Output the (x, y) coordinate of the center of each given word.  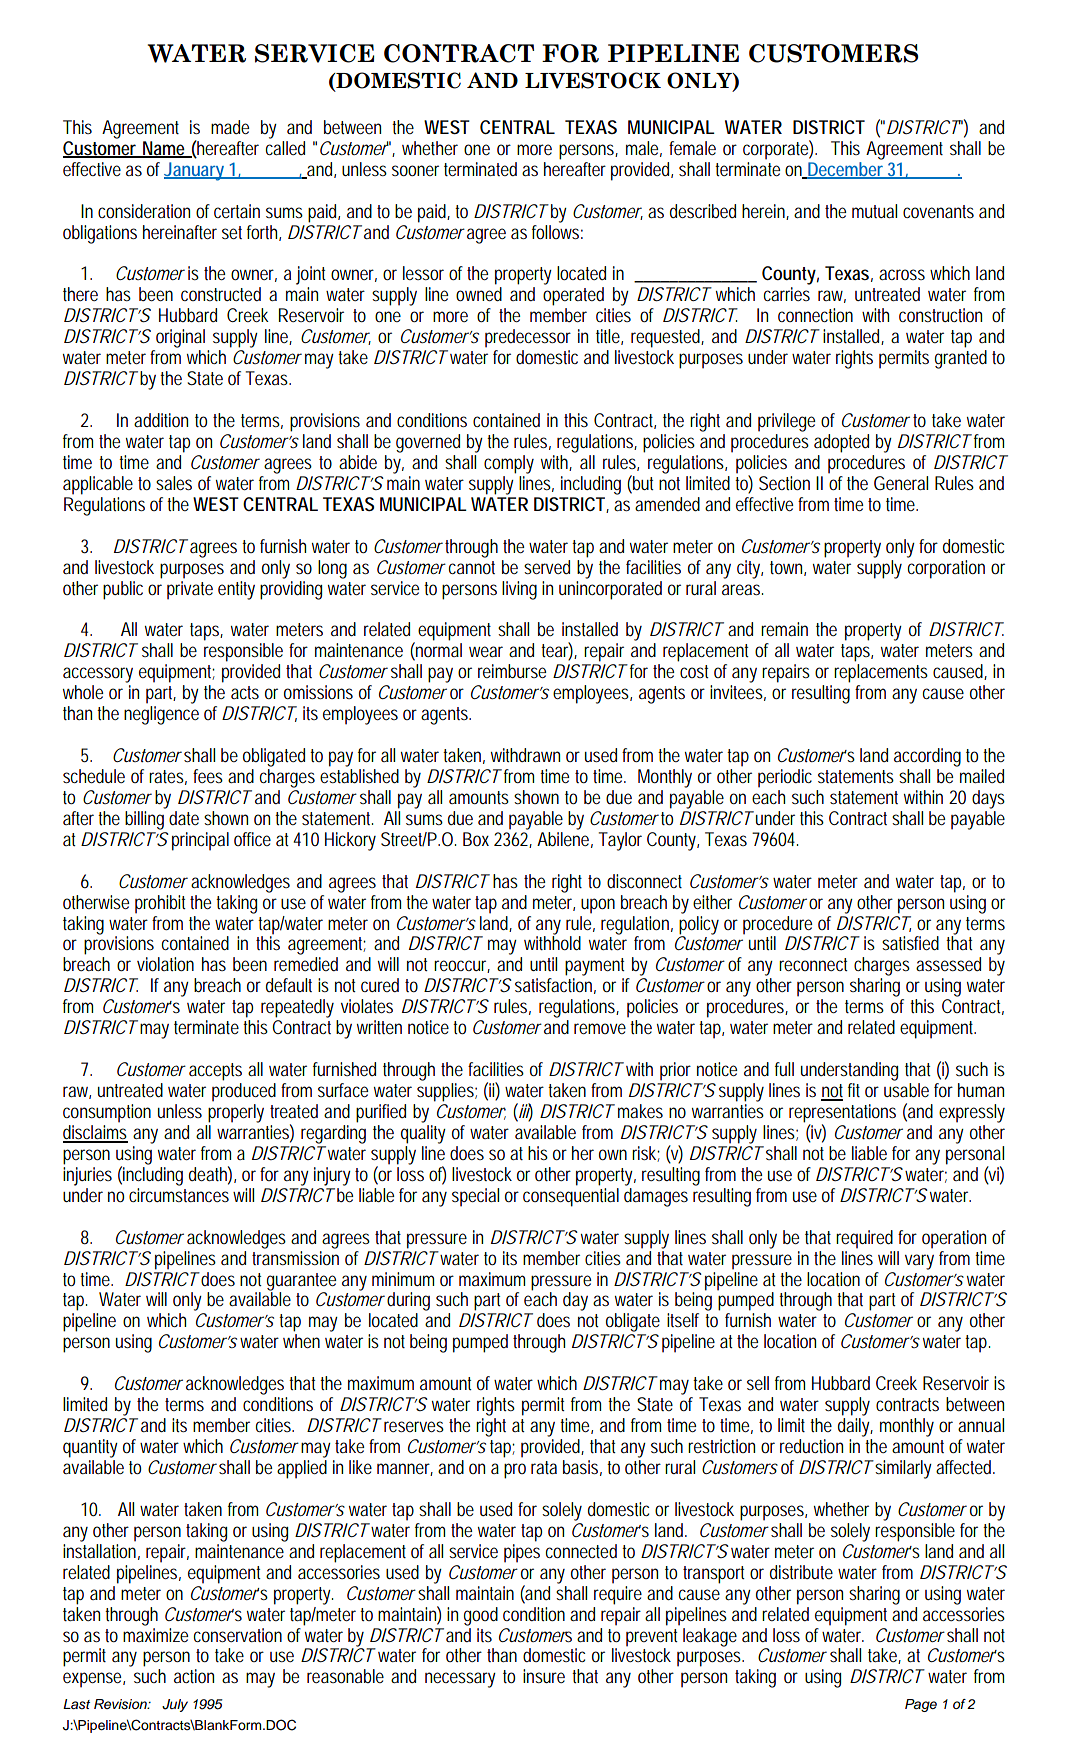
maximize (155, 1633)
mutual (874, 211)
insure (544, 1676)
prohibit (163, 904)
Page (921, 1705)
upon (598, 906)
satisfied (910, 943)
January (196, 171)
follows (557, 230)
